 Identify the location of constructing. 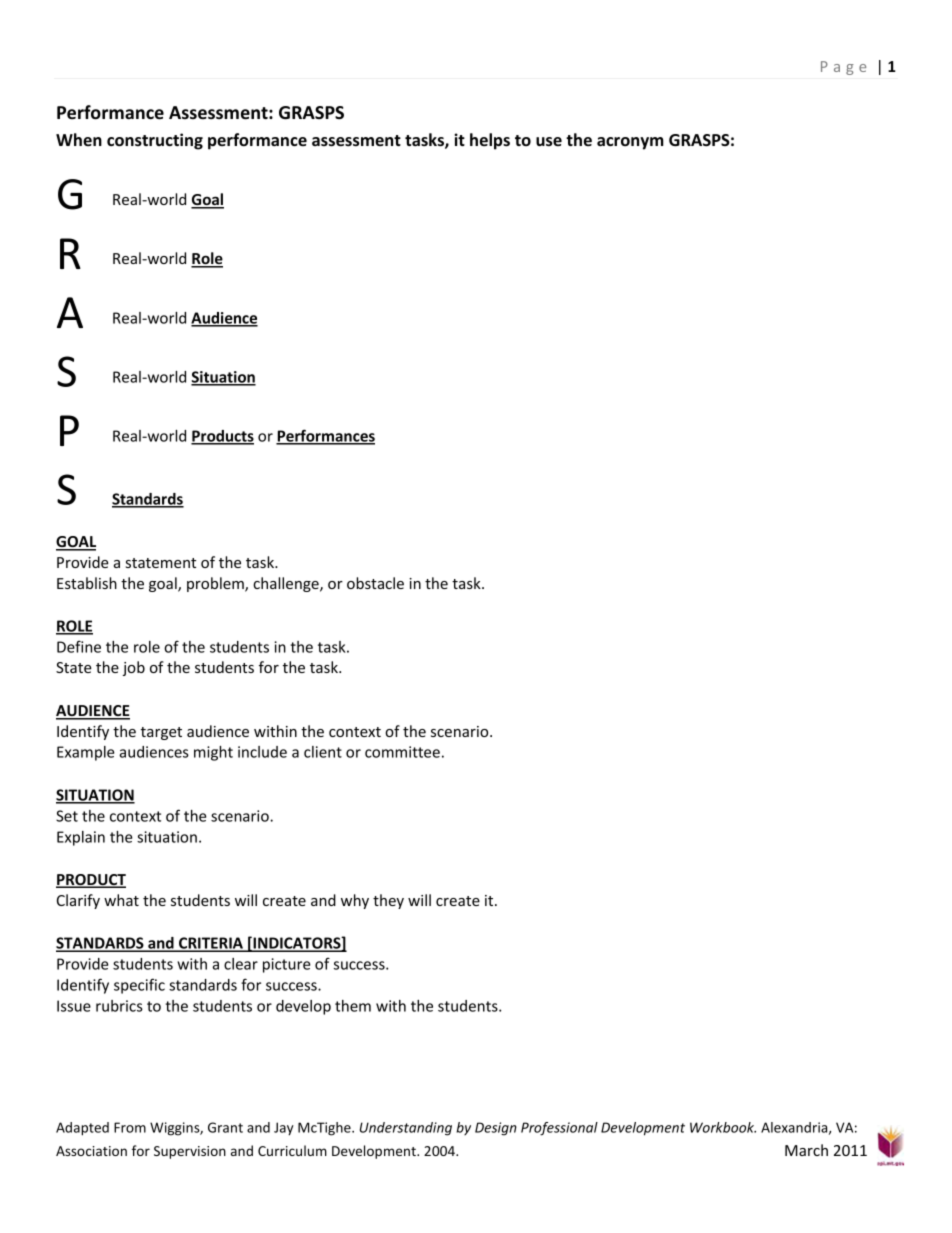
(155, 141).
